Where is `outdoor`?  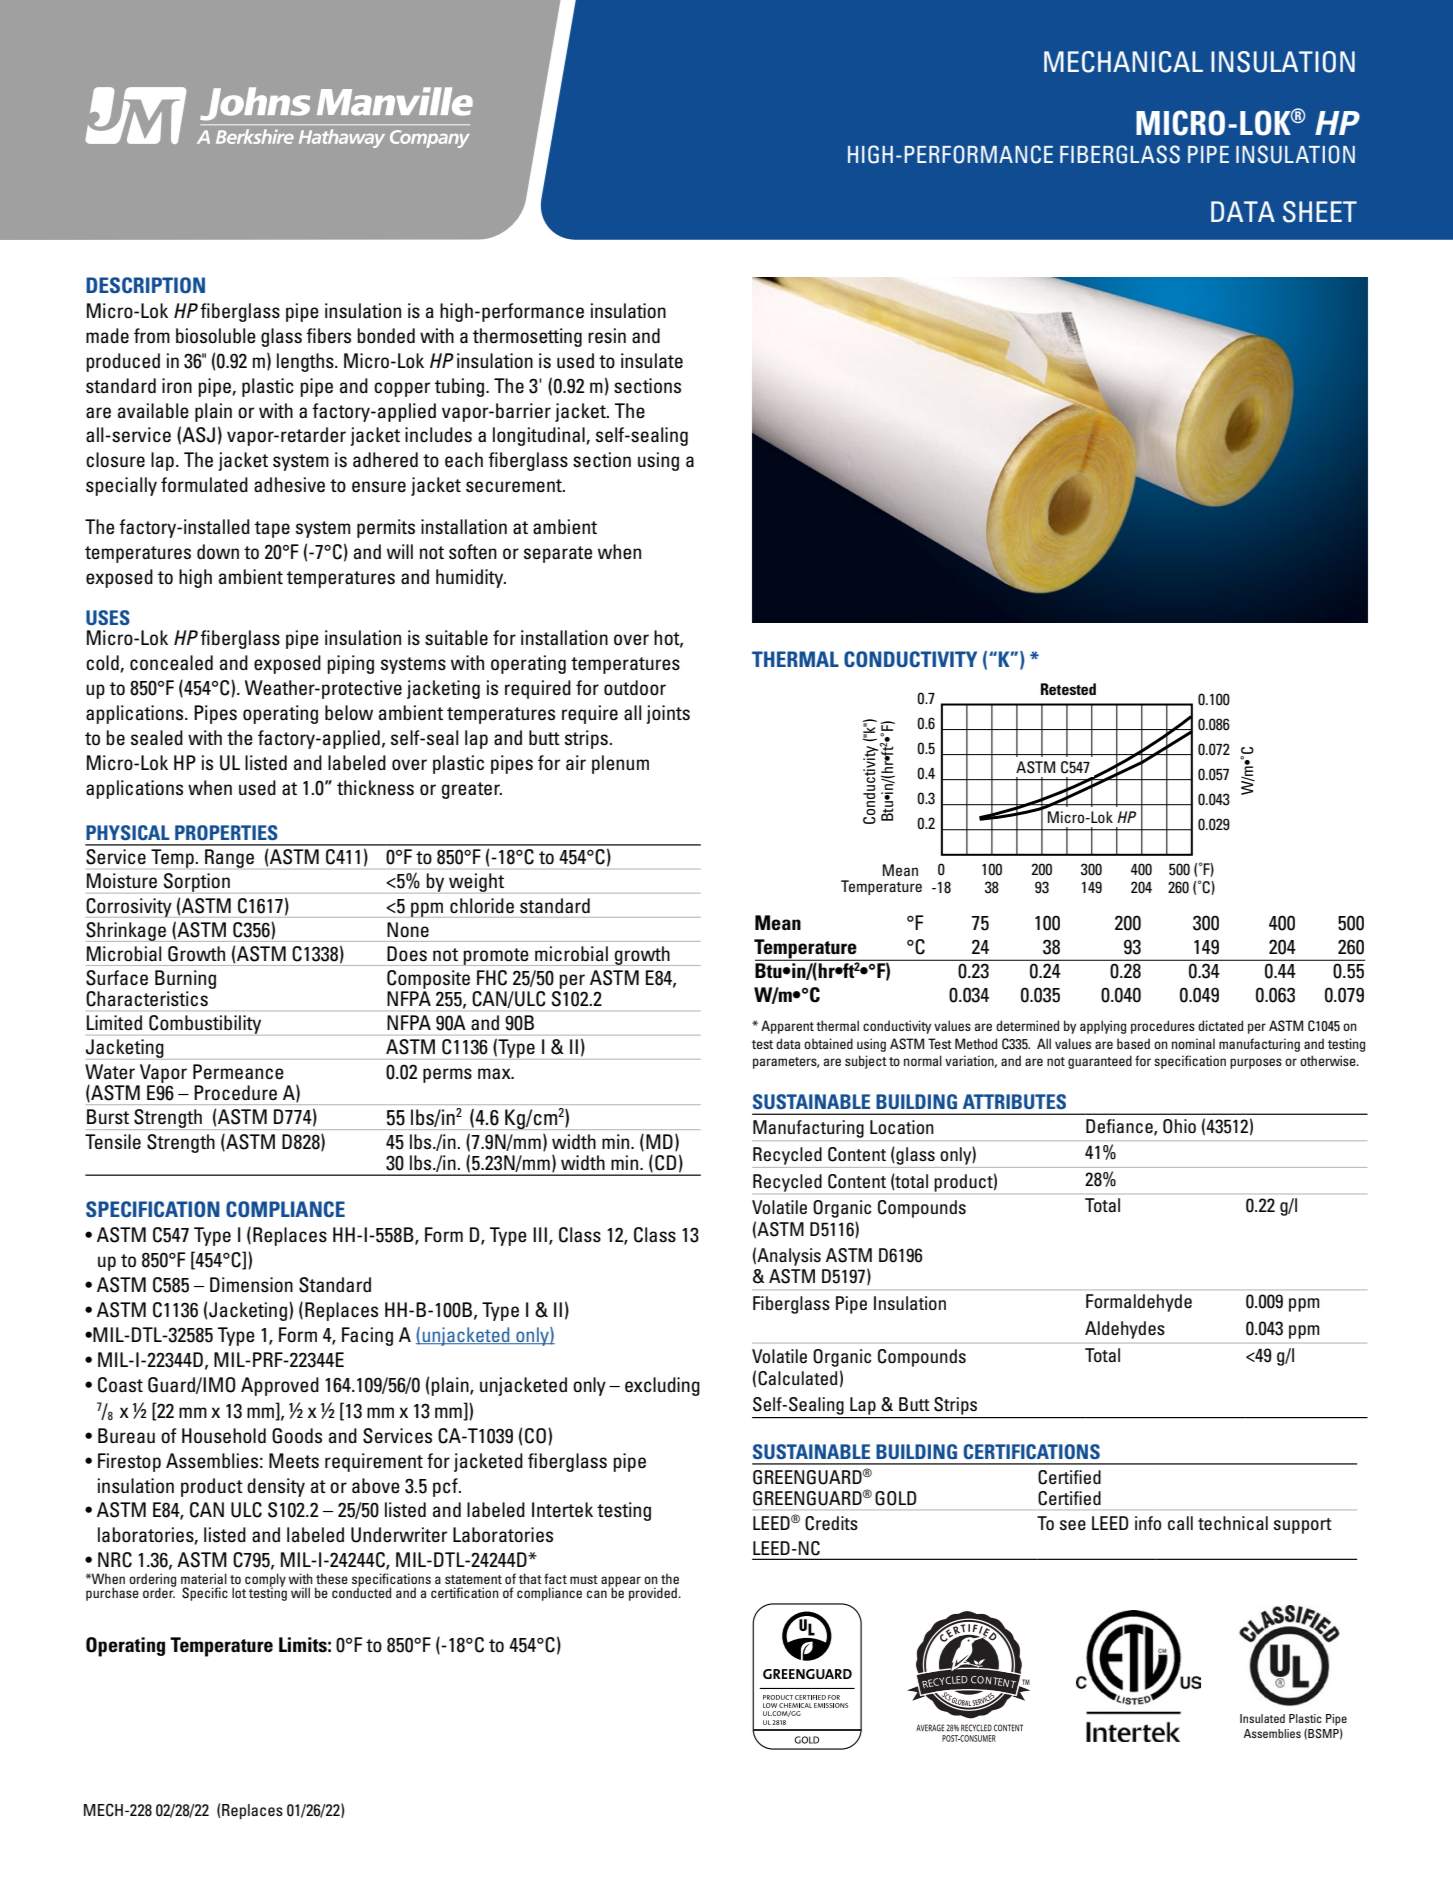 outdoor is located at coordinates (635, 687).
